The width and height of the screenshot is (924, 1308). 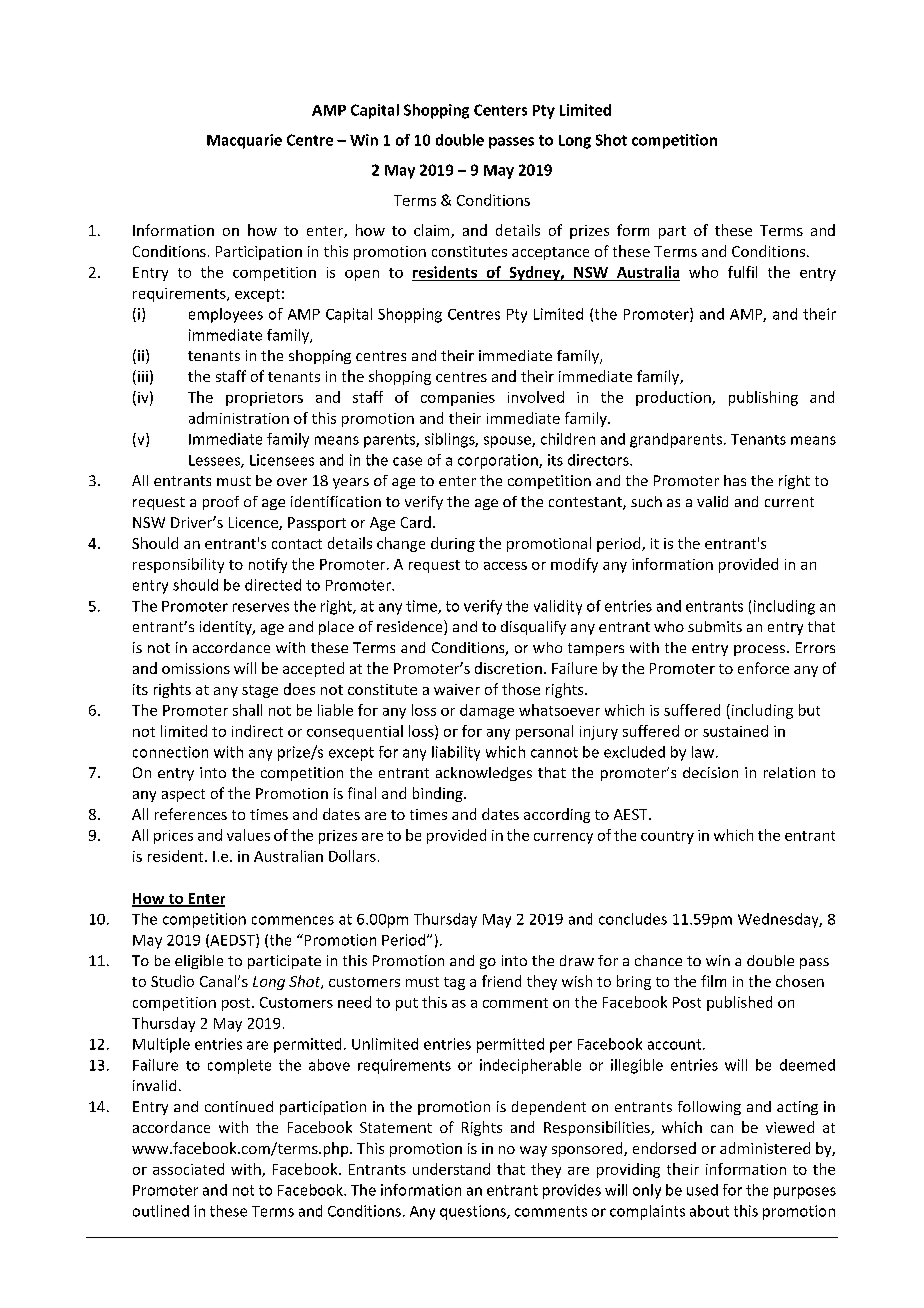 I want to click on fulfil, so click(x=742, y=272).
